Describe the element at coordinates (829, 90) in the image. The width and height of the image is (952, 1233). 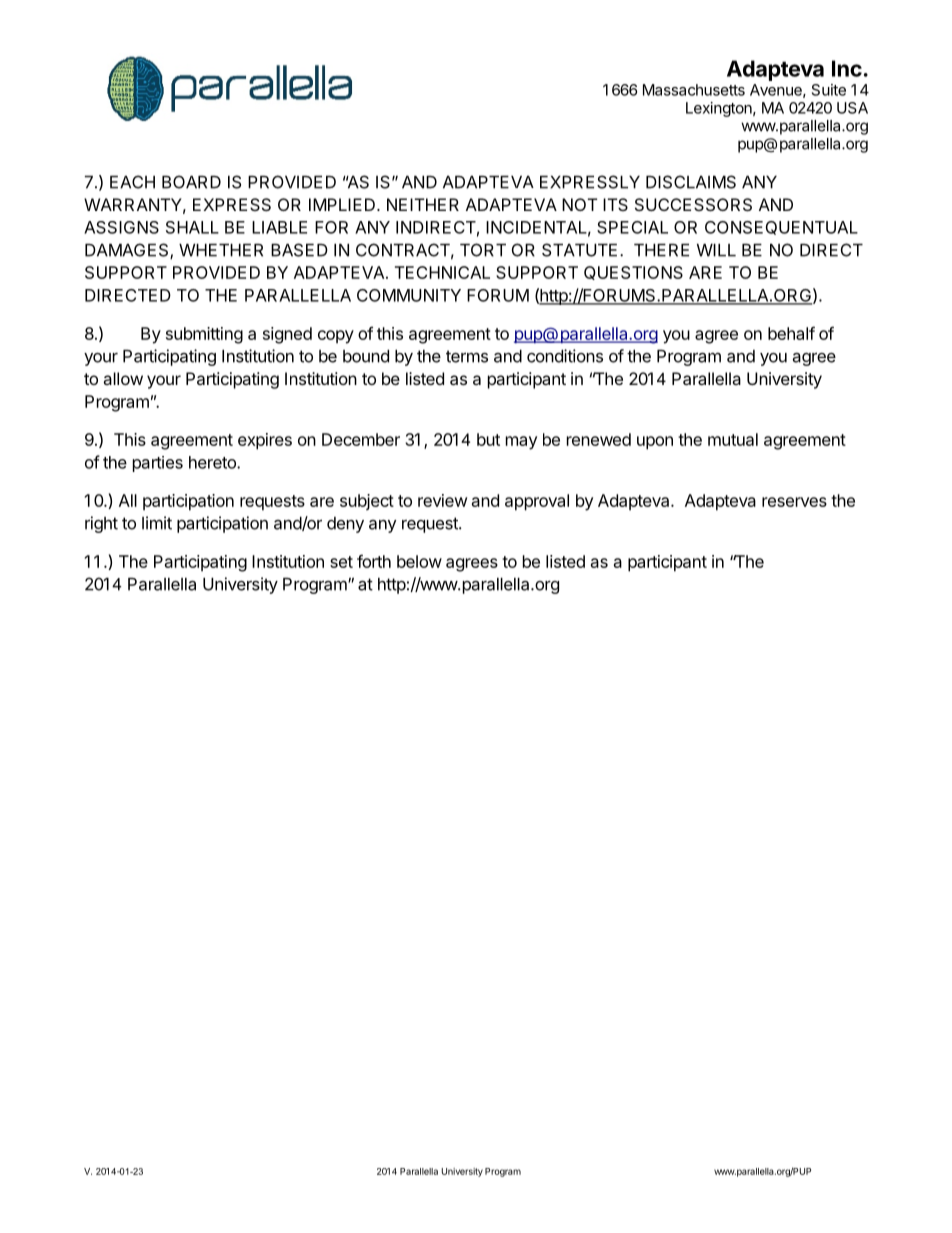
I see `Suite` at that location.
